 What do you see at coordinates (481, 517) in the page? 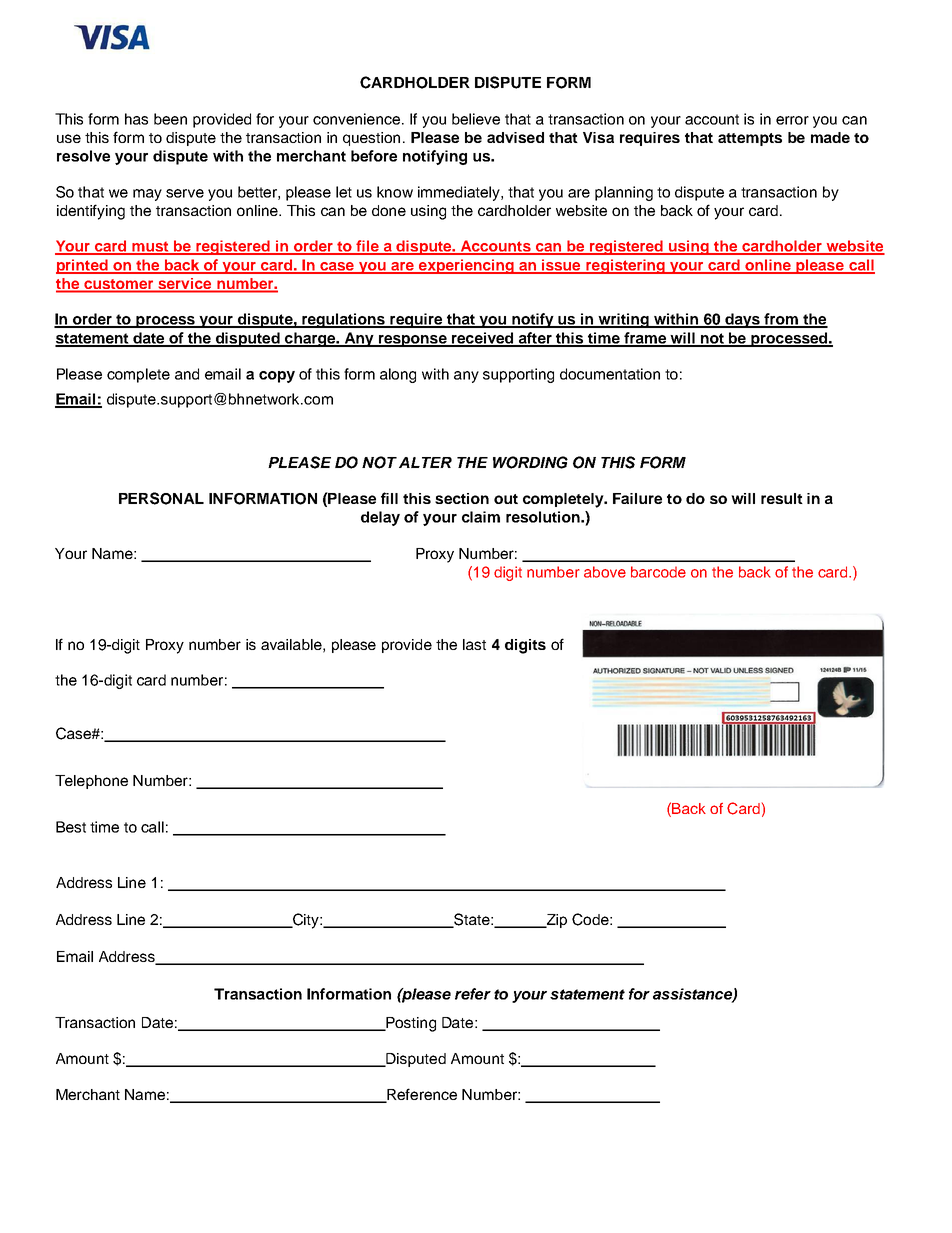
I see `claim` at bounding box center [481, 517].
